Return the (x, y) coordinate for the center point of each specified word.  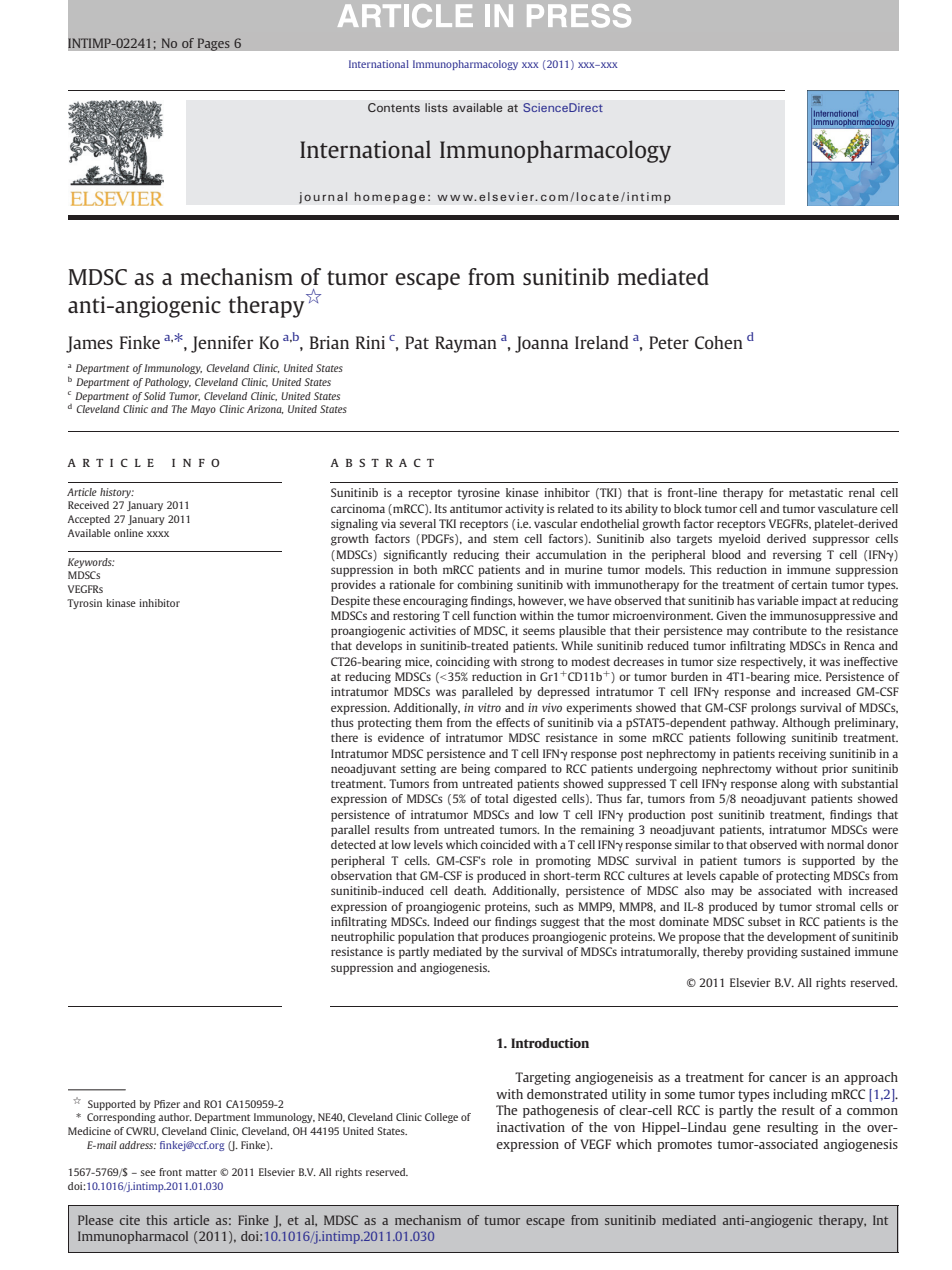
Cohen (719, 342)
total (496, 798)
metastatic (816, 492)
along (795, 785)
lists (436, 107)
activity (524, 510)
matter (201, 1172)
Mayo (203, 410)
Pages (213, 44)
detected (353, 844)
